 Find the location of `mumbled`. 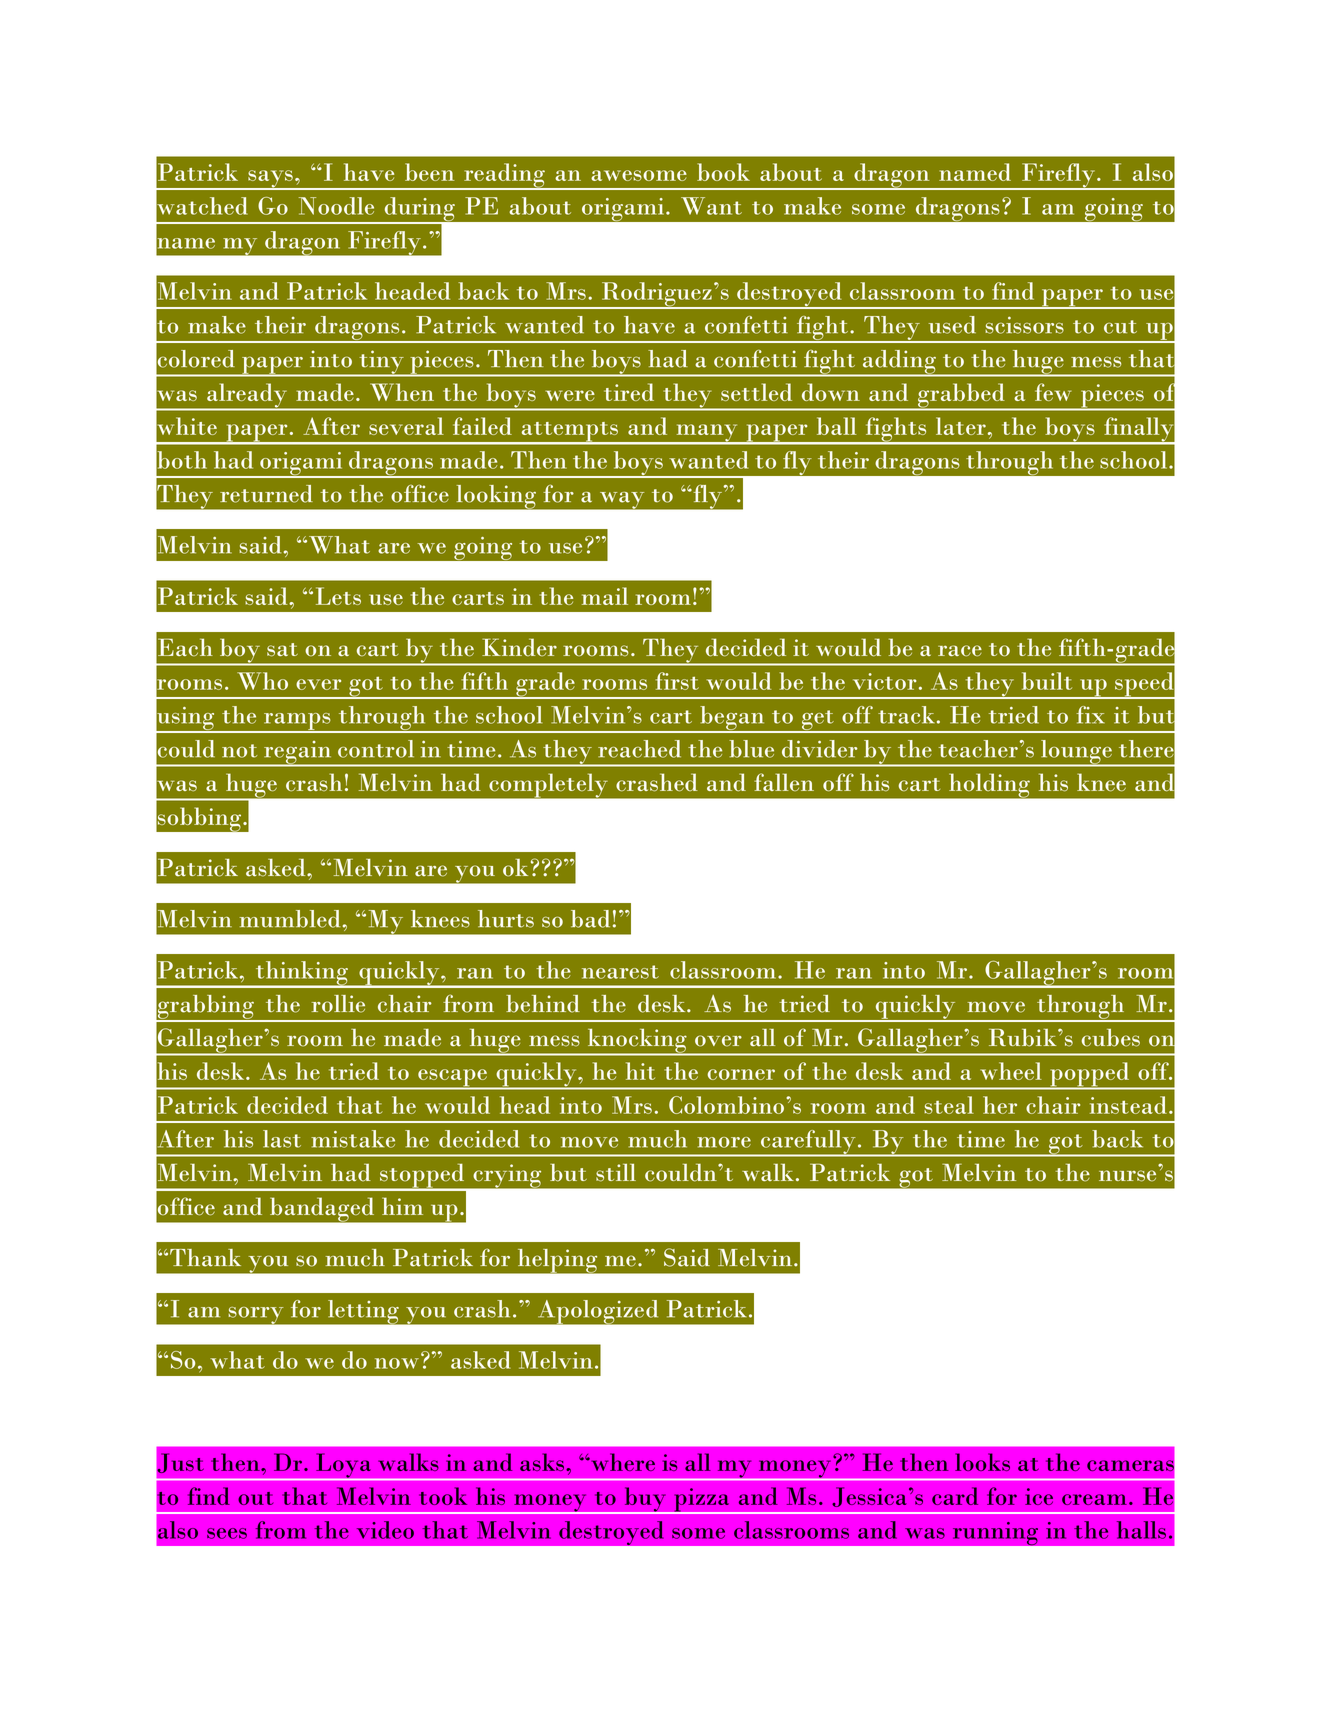

mumbled is located at coordinates (289, 919).
